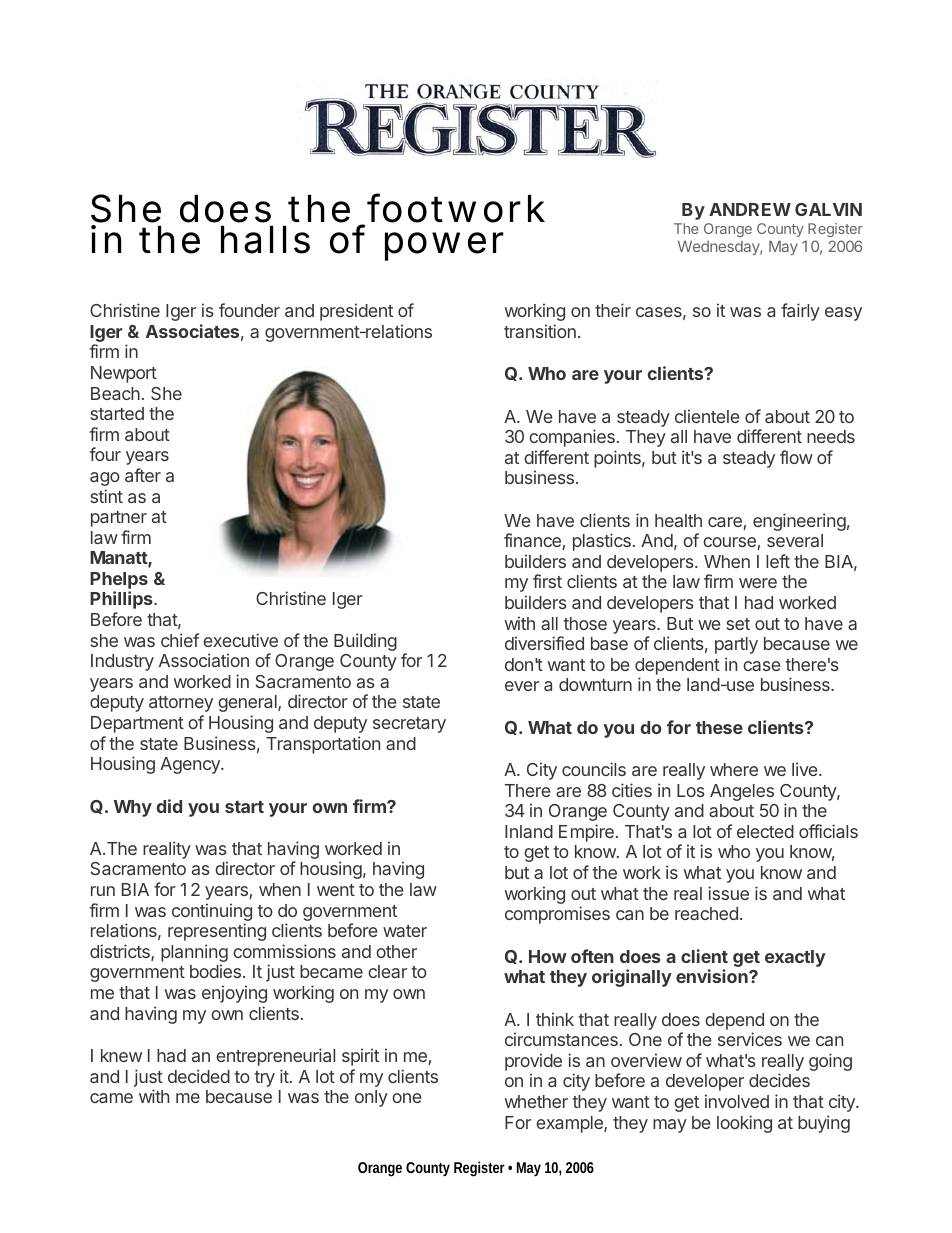 The image size is (952, 1233). Describe the element at coordinates (758, 583) in the screenshot. I see `were` at that location.
